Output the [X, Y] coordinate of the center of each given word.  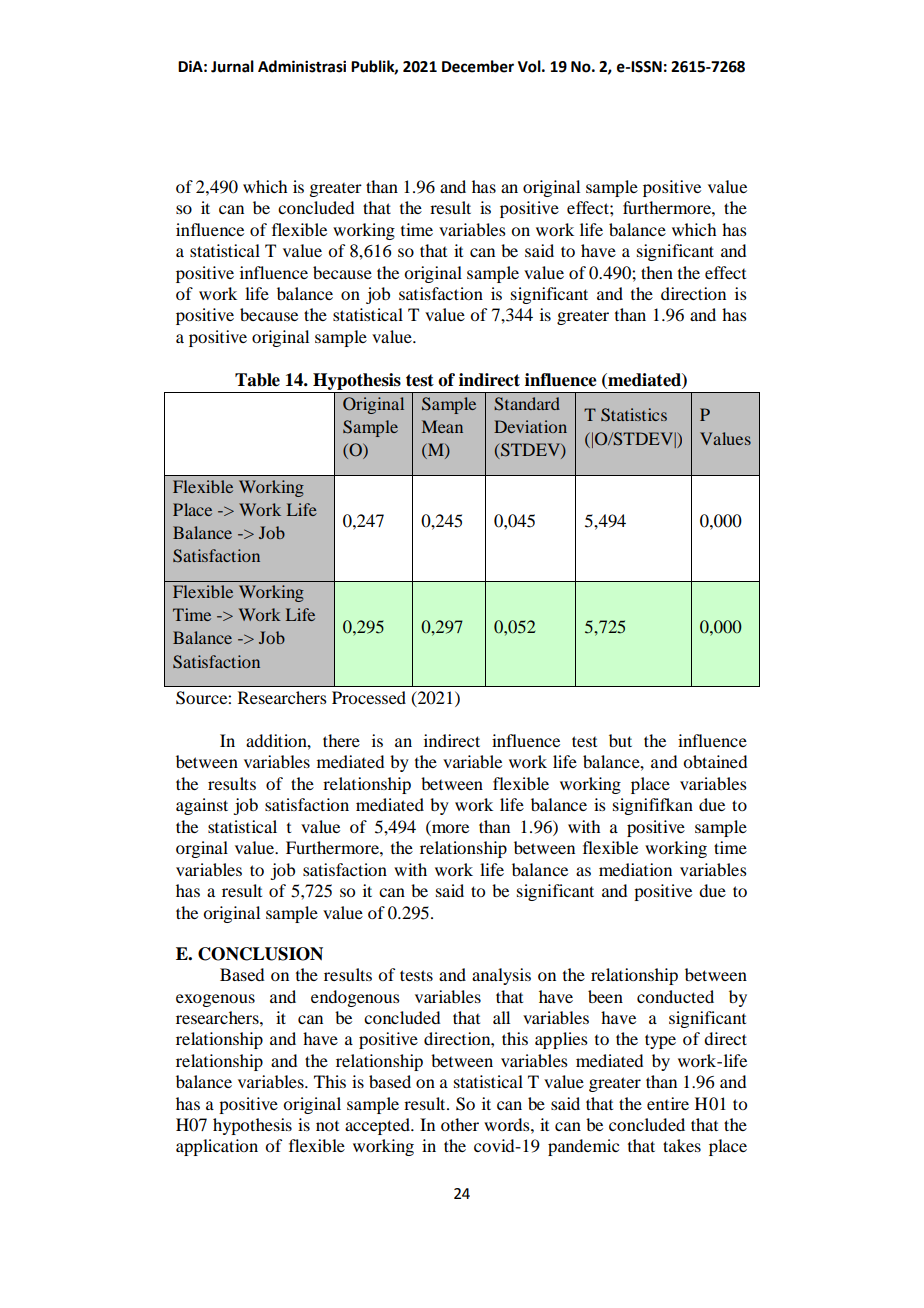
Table [257, 380]
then [657, 272]
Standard [527, 404]
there [341, 740]
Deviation [530, 426]
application [217, 1147]
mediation [635, 869]
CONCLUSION [260, 954]
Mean [442, 426]
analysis [501, 976]
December [478, 66]
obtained [715, 761]
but [620, 740]
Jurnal [232, 66]
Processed [369, 697]
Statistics [634, 414]
